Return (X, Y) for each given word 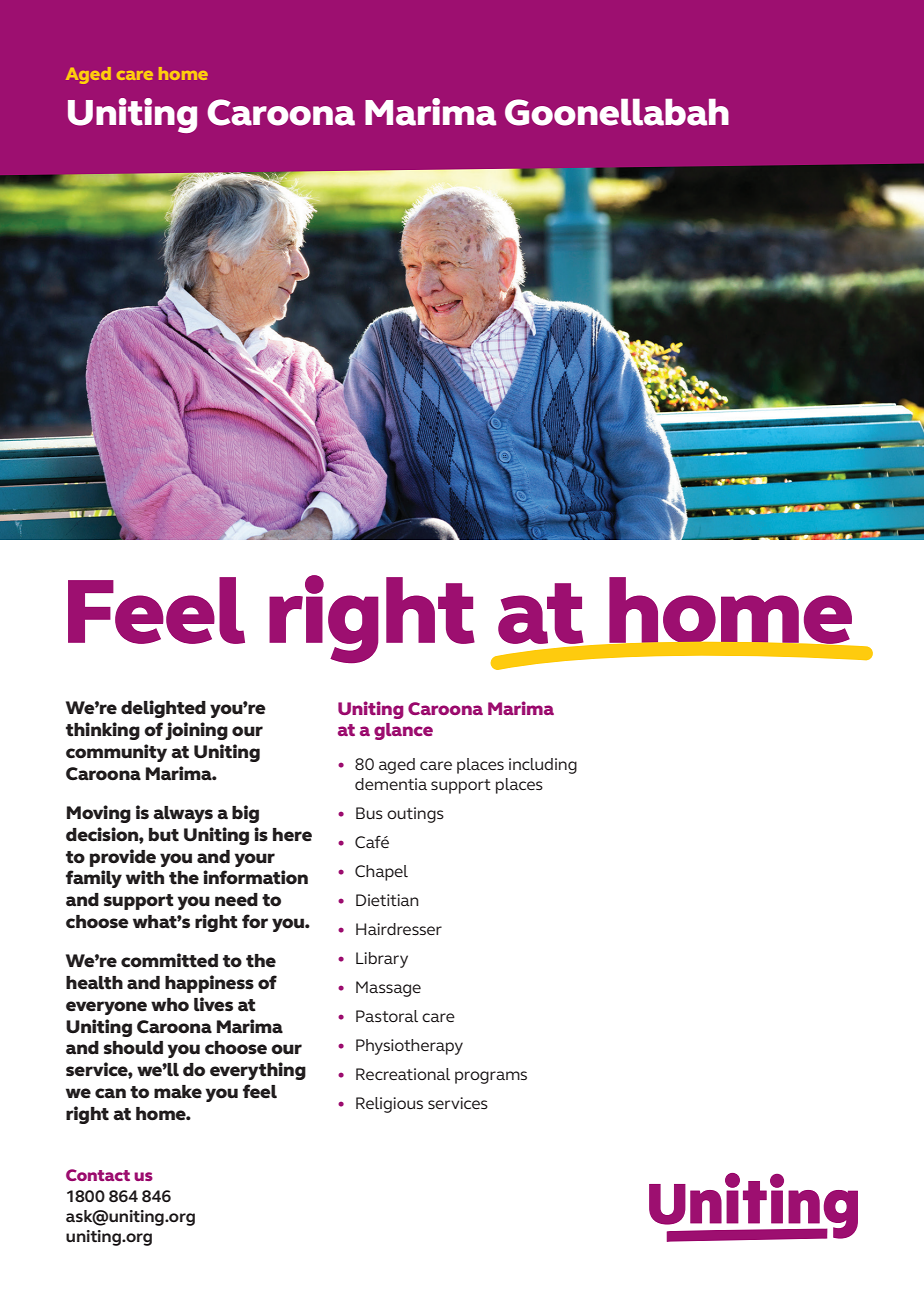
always (183, 814)
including (543, 766)
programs (491, 1077)
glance (403, 731)
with (145, 877)
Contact (98, 1175)
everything (258, 1071)
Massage (388, 989)
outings (415, 815)
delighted (163, 709)
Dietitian (387, 900)
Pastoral (387, 1016)
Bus (369, 813)
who (170, 1005)
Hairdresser (399, 929)
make (178, 1092)
